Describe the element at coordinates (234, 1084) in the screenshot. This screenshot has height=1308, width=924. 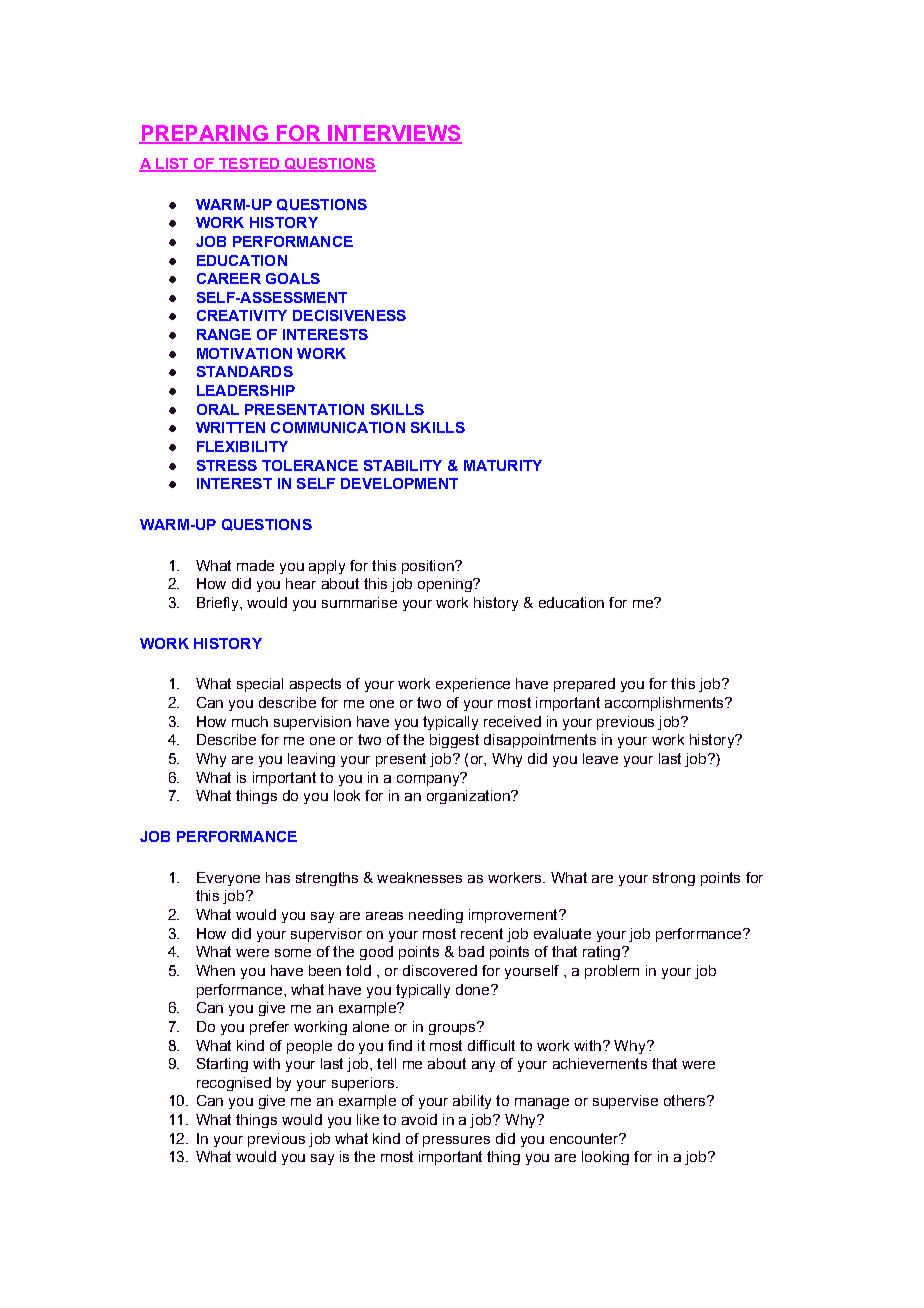
I see `recognised` at that location.
